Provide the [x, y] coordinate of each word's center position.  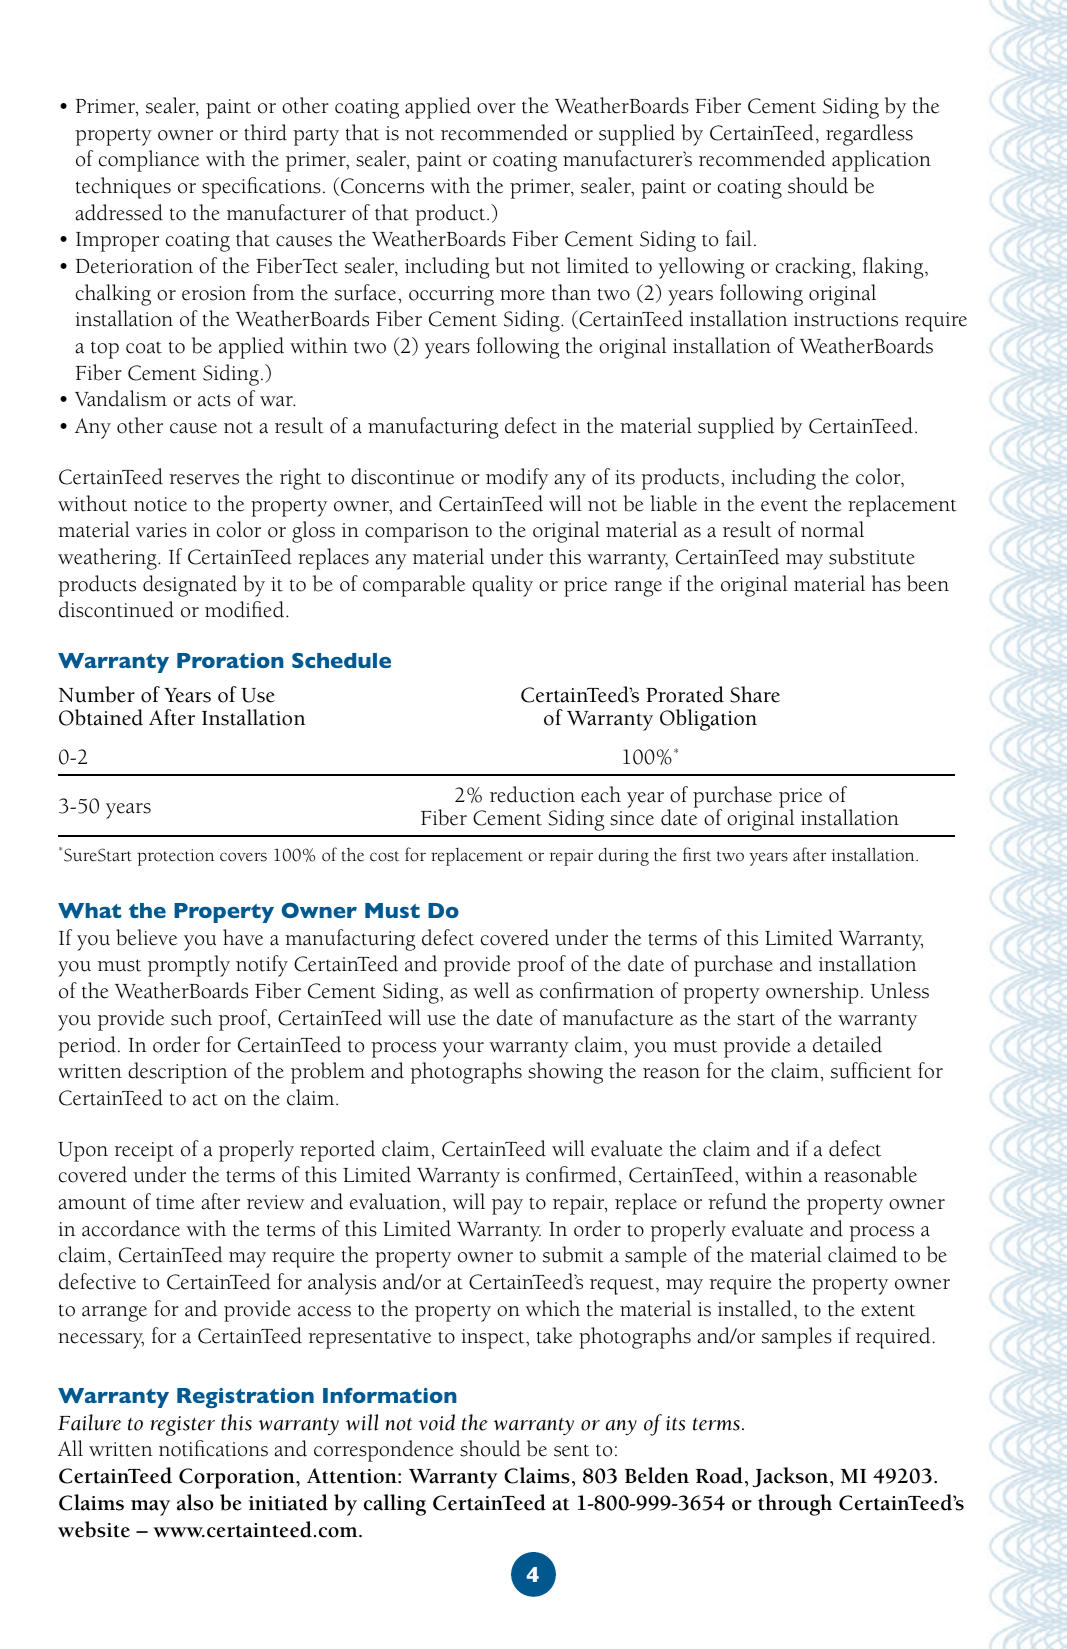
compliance [149, 161]
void [437, 1422]
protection [175, 857]
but [510, 265]
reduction [532, 794]
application [881, 161]
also [195, 1502]
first [697, 854]
